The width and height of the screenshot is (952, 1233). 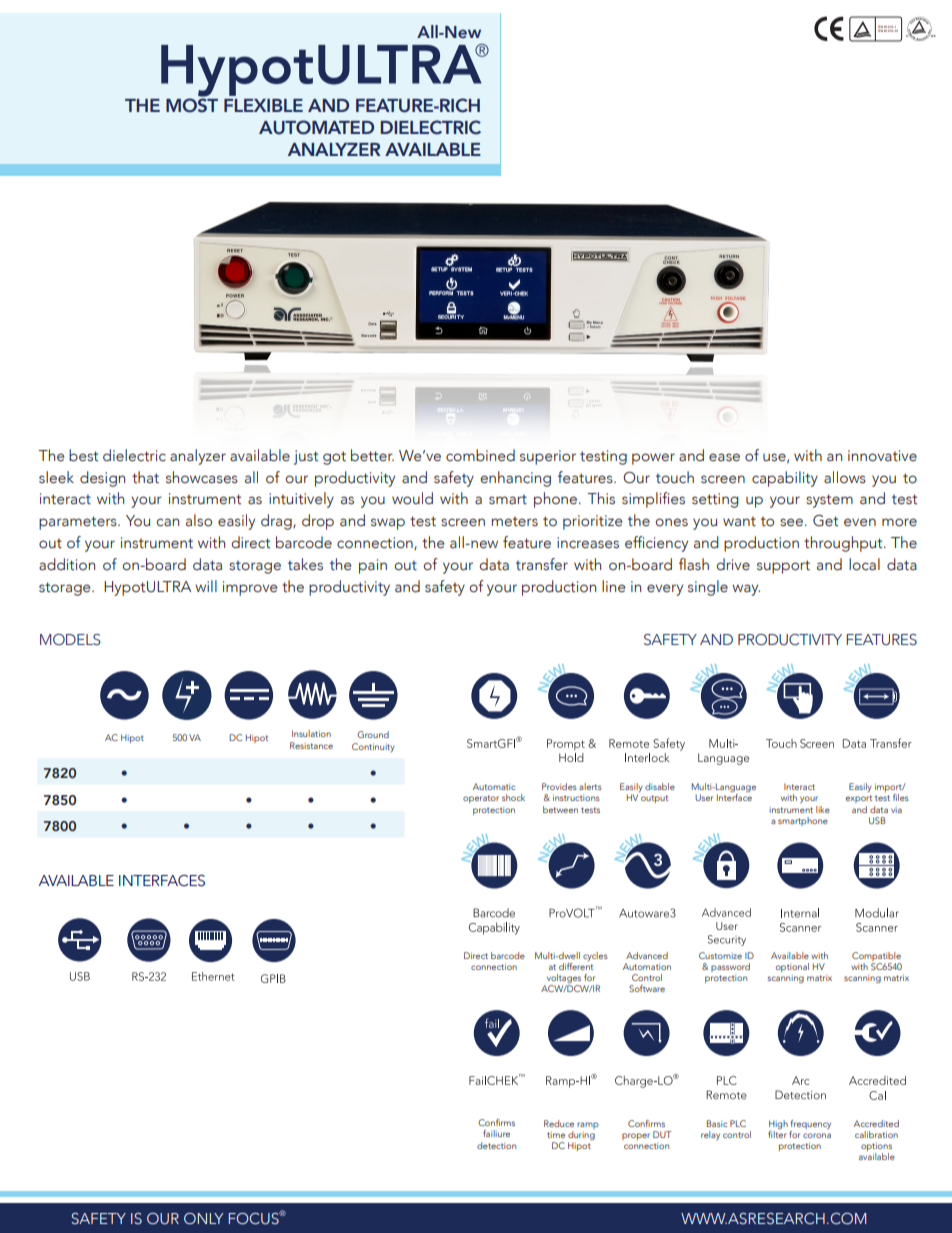 What do you see at coordinates (817, 1135) in the screenshot?
I see `corona` at bounding box center [817, 1135].
